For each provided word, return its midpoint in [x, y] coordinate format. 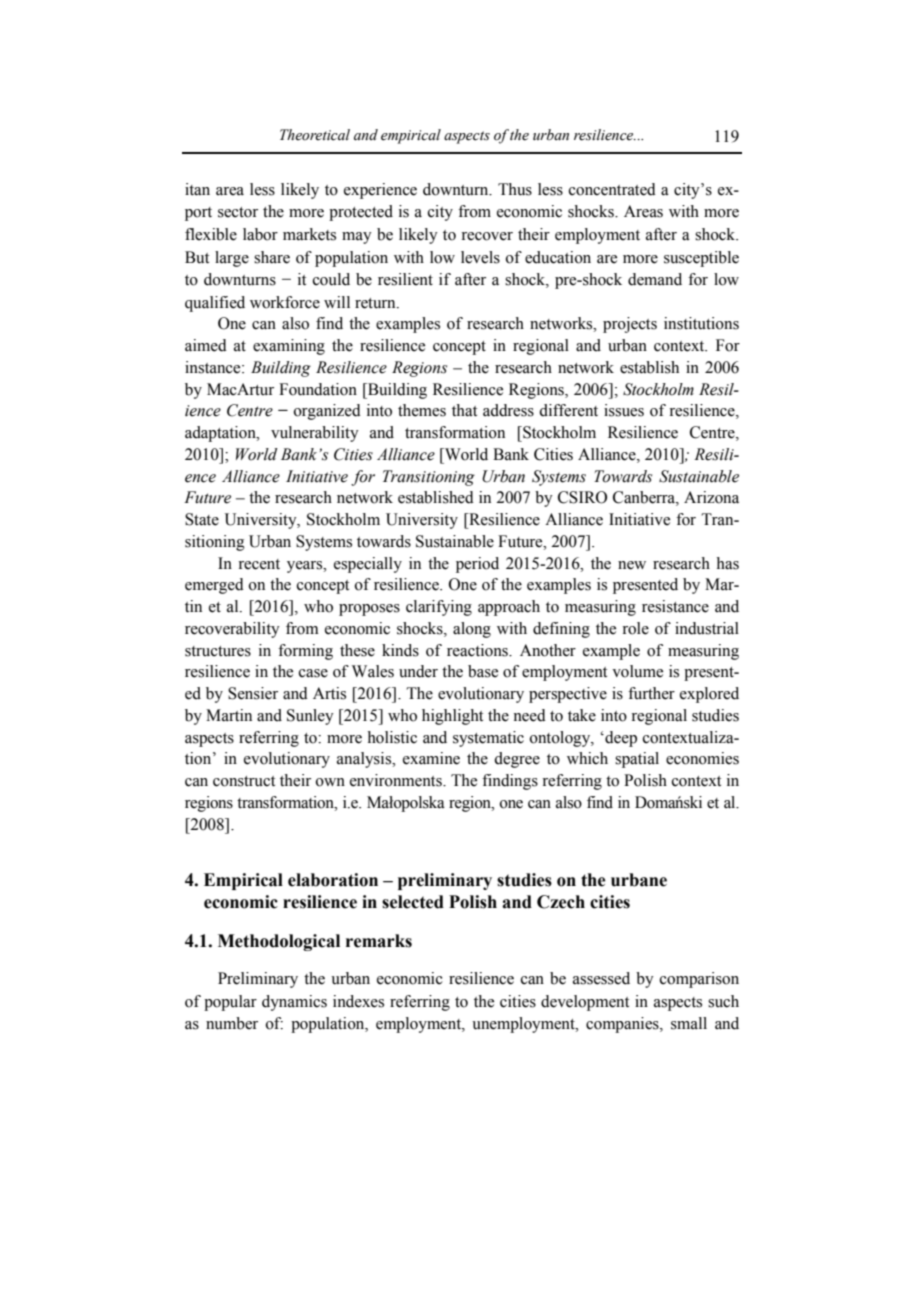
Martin [229, 715]
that [464, 410]
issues [624, 410]
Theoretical [315, 135]
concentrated [612, 189]
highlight [452, 717]
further [651, 693]
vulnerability [315, 434]
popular [230, 1003]
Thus [515, 189]
